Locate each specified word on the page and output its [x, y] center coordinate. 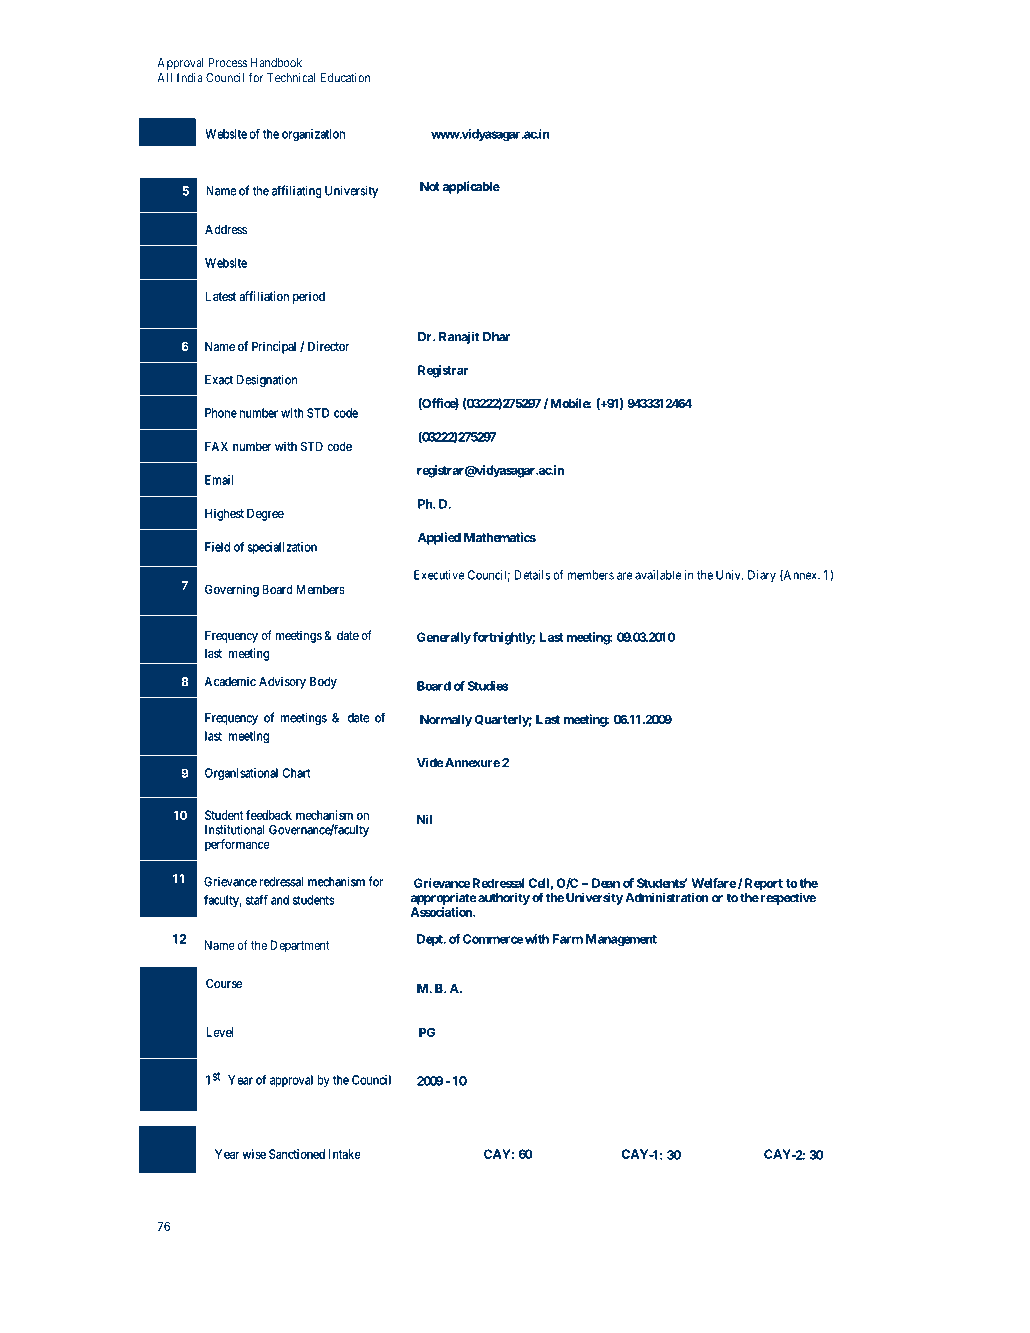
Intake [344, 1154]
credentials [444, 604]
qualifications [708, 590]
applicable [471, 187]
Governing [232, 590]
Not [430, 186]
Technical [291, 78]
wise [254, 1154]
